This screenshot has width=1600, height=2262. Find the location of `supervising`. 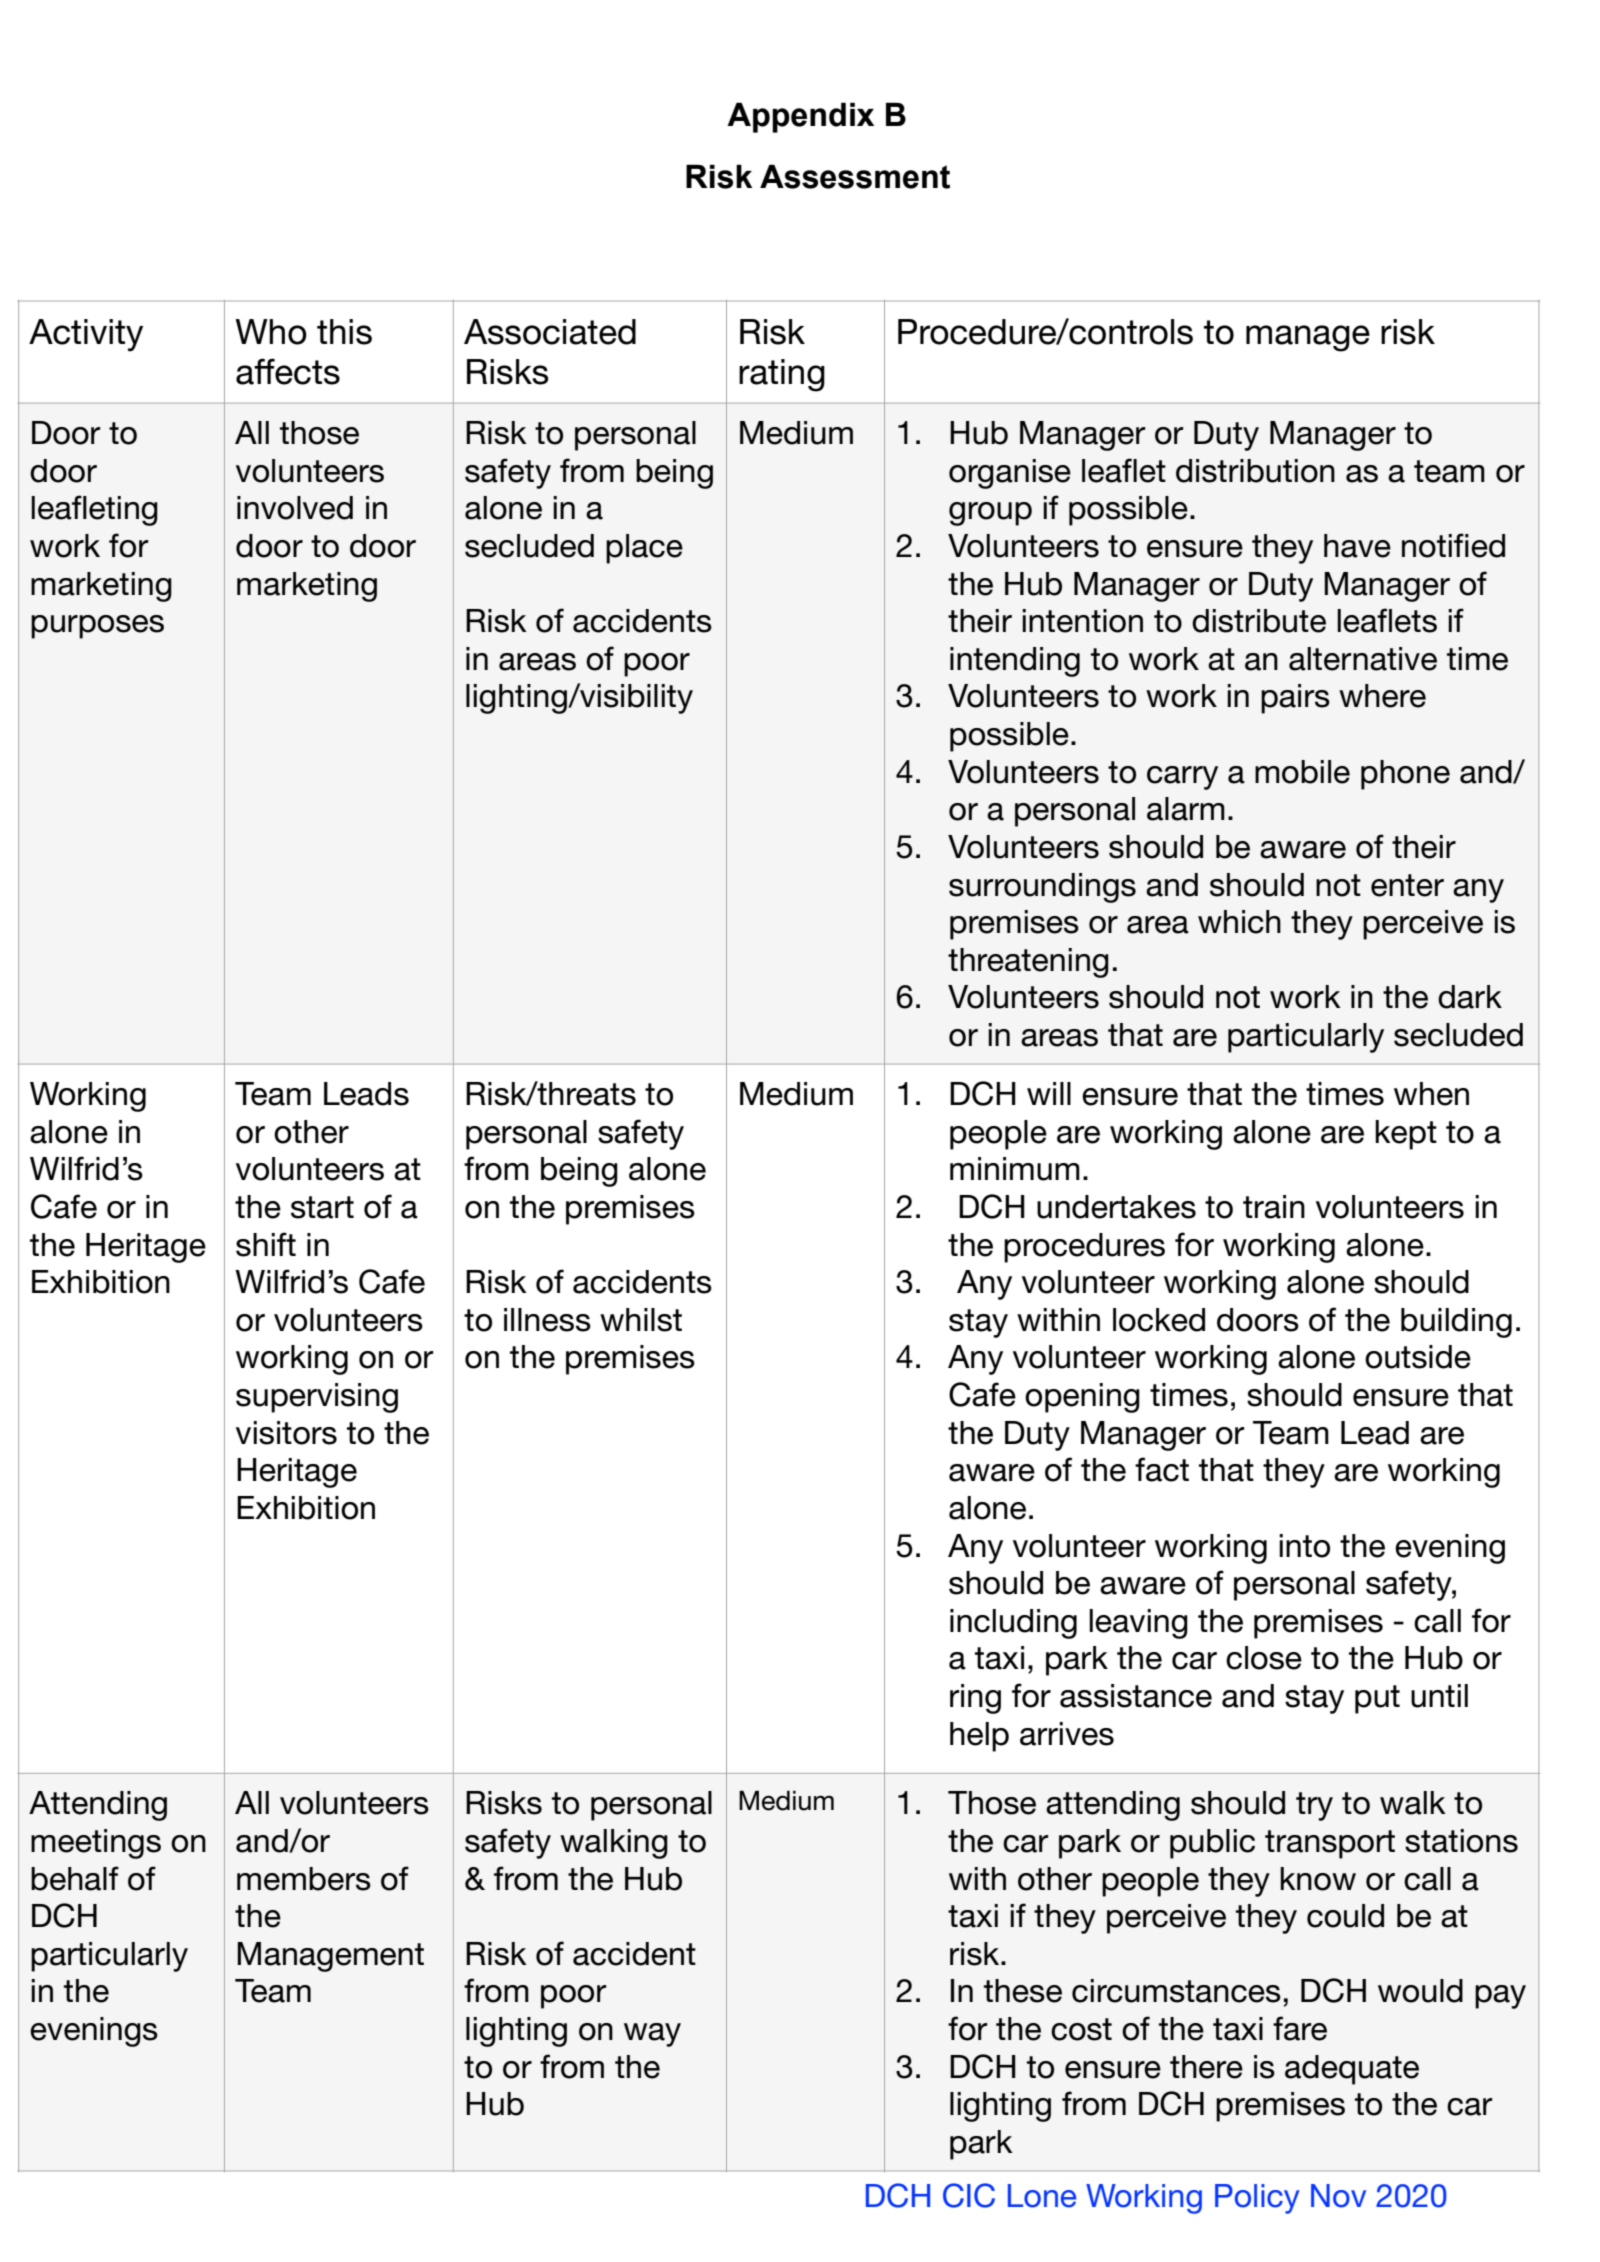

supervising is located at coordinates (317, 1398).
